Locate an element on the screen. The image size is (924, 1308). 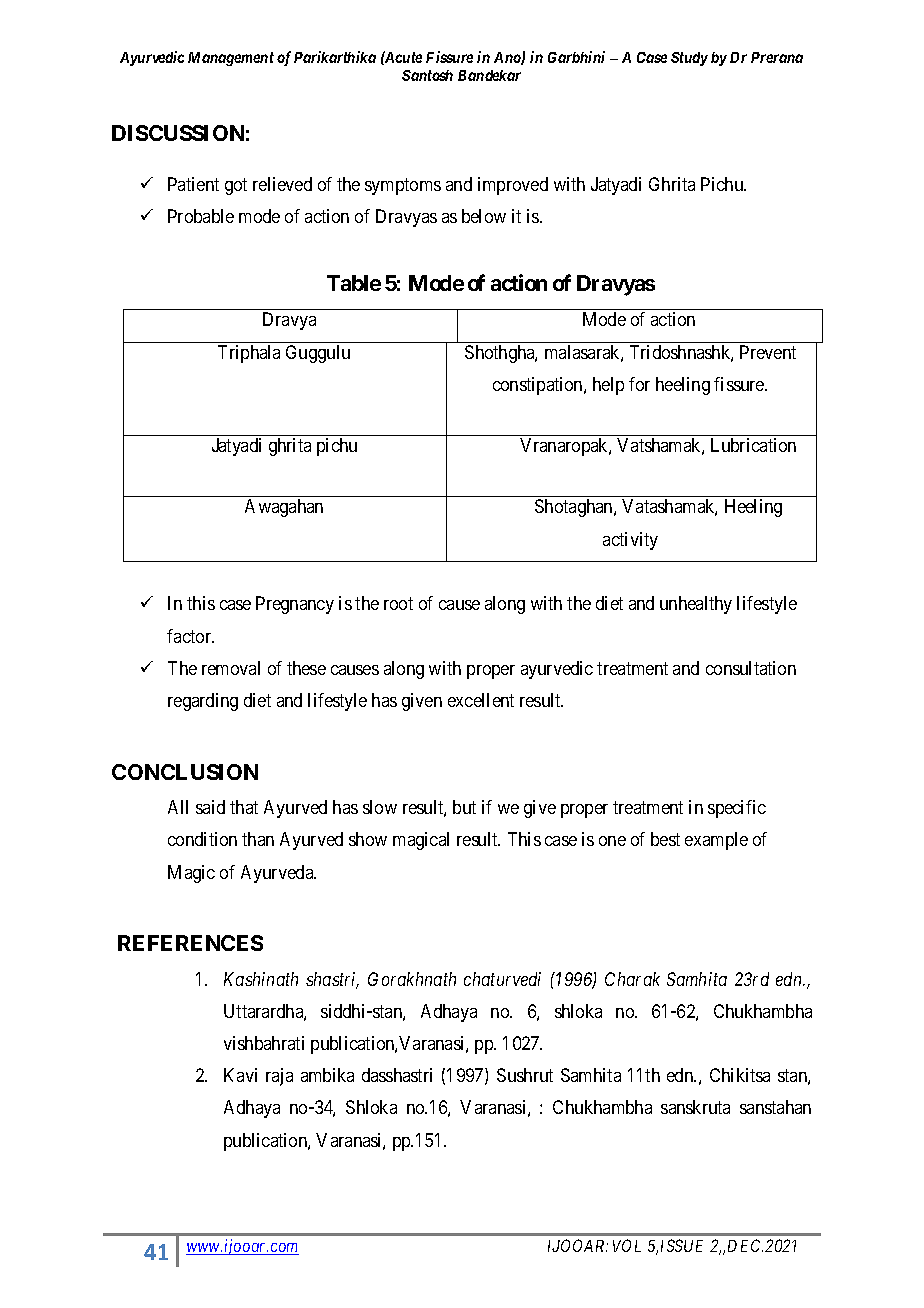
root is located at coordinates (398, 604).
